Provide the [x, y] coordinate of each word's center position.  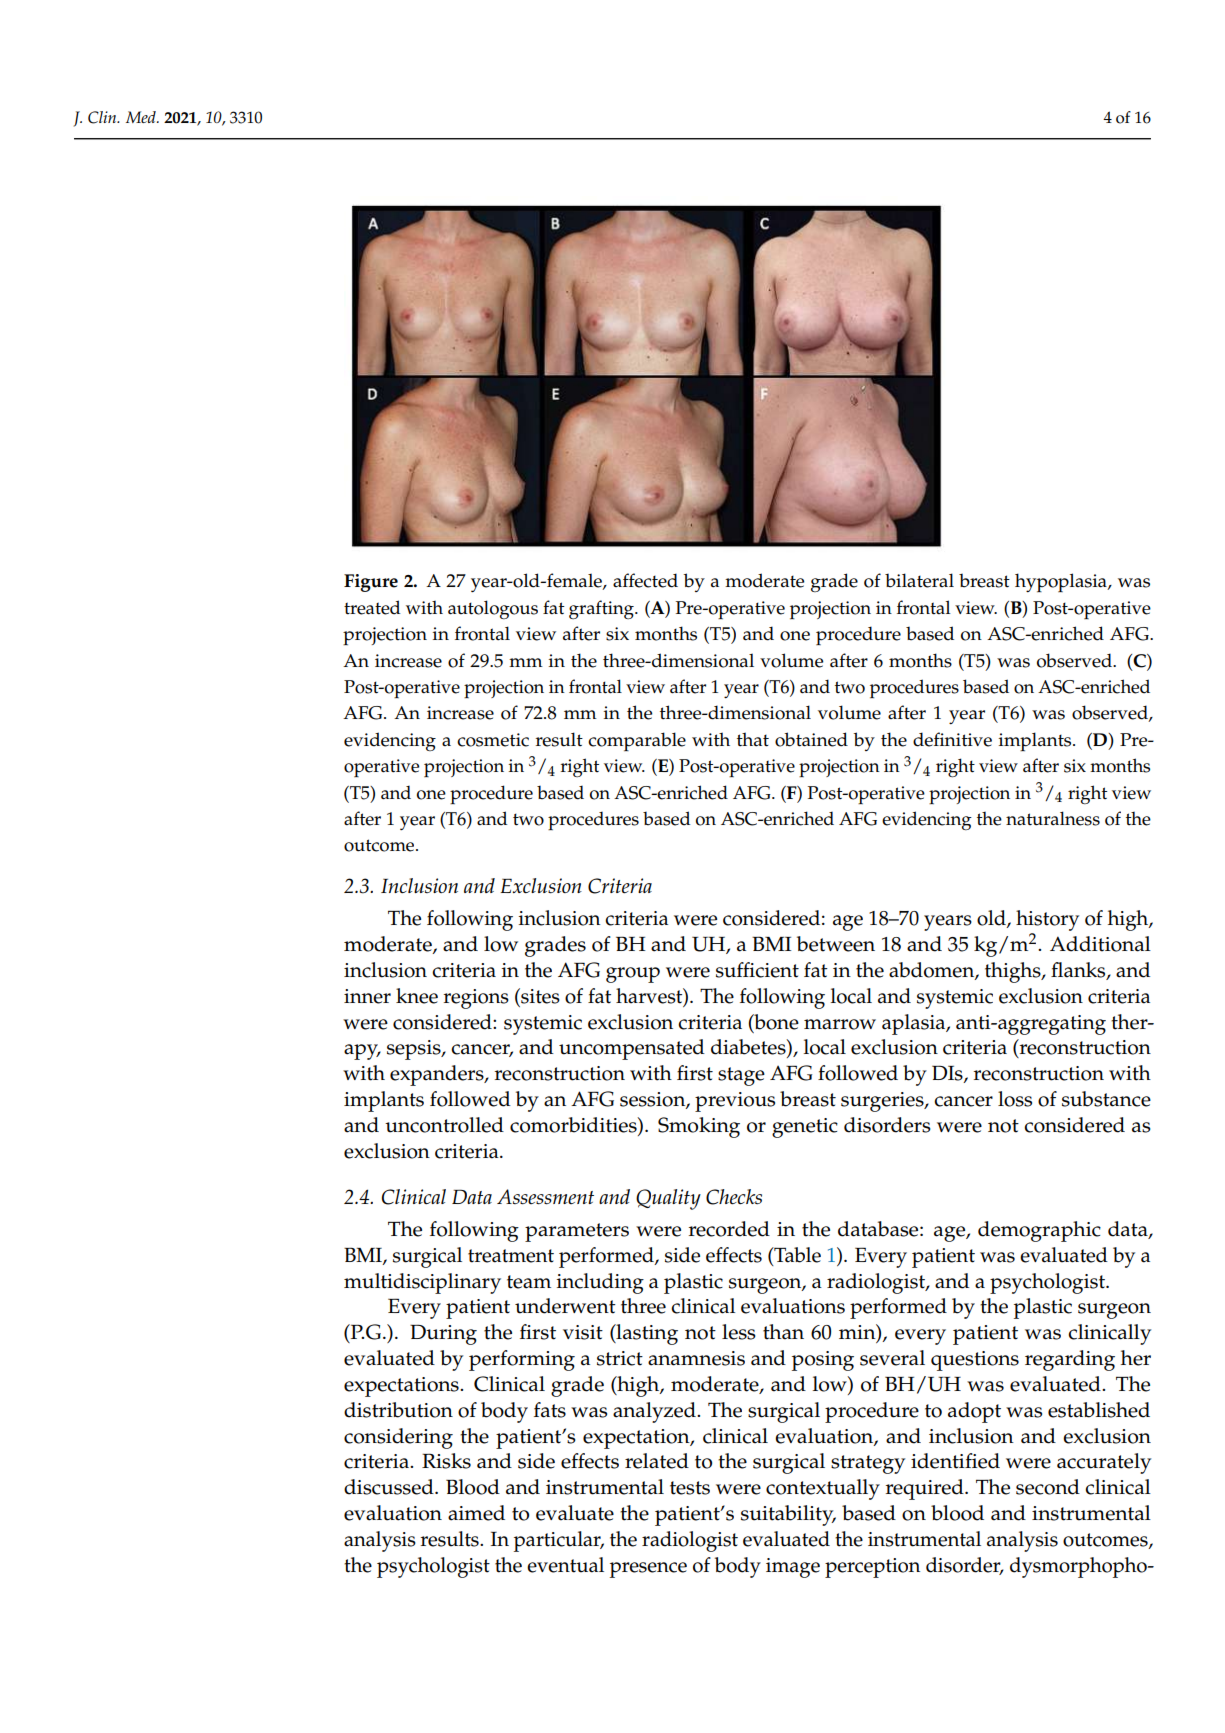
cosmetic [493, 740]
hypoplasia [1062, 582]
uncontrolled [444, 1125]
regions [476, 999]
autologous [493, 609]
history [1047, 920]
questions [975, 1361]
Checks [734, 1197]
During [443, 1334]
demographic [1039, 1231]
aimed [476, 1513]
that [753, 739]
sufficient [757, 970]
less [739, 1332]
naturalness [1053, 818]
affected [645, 580]
